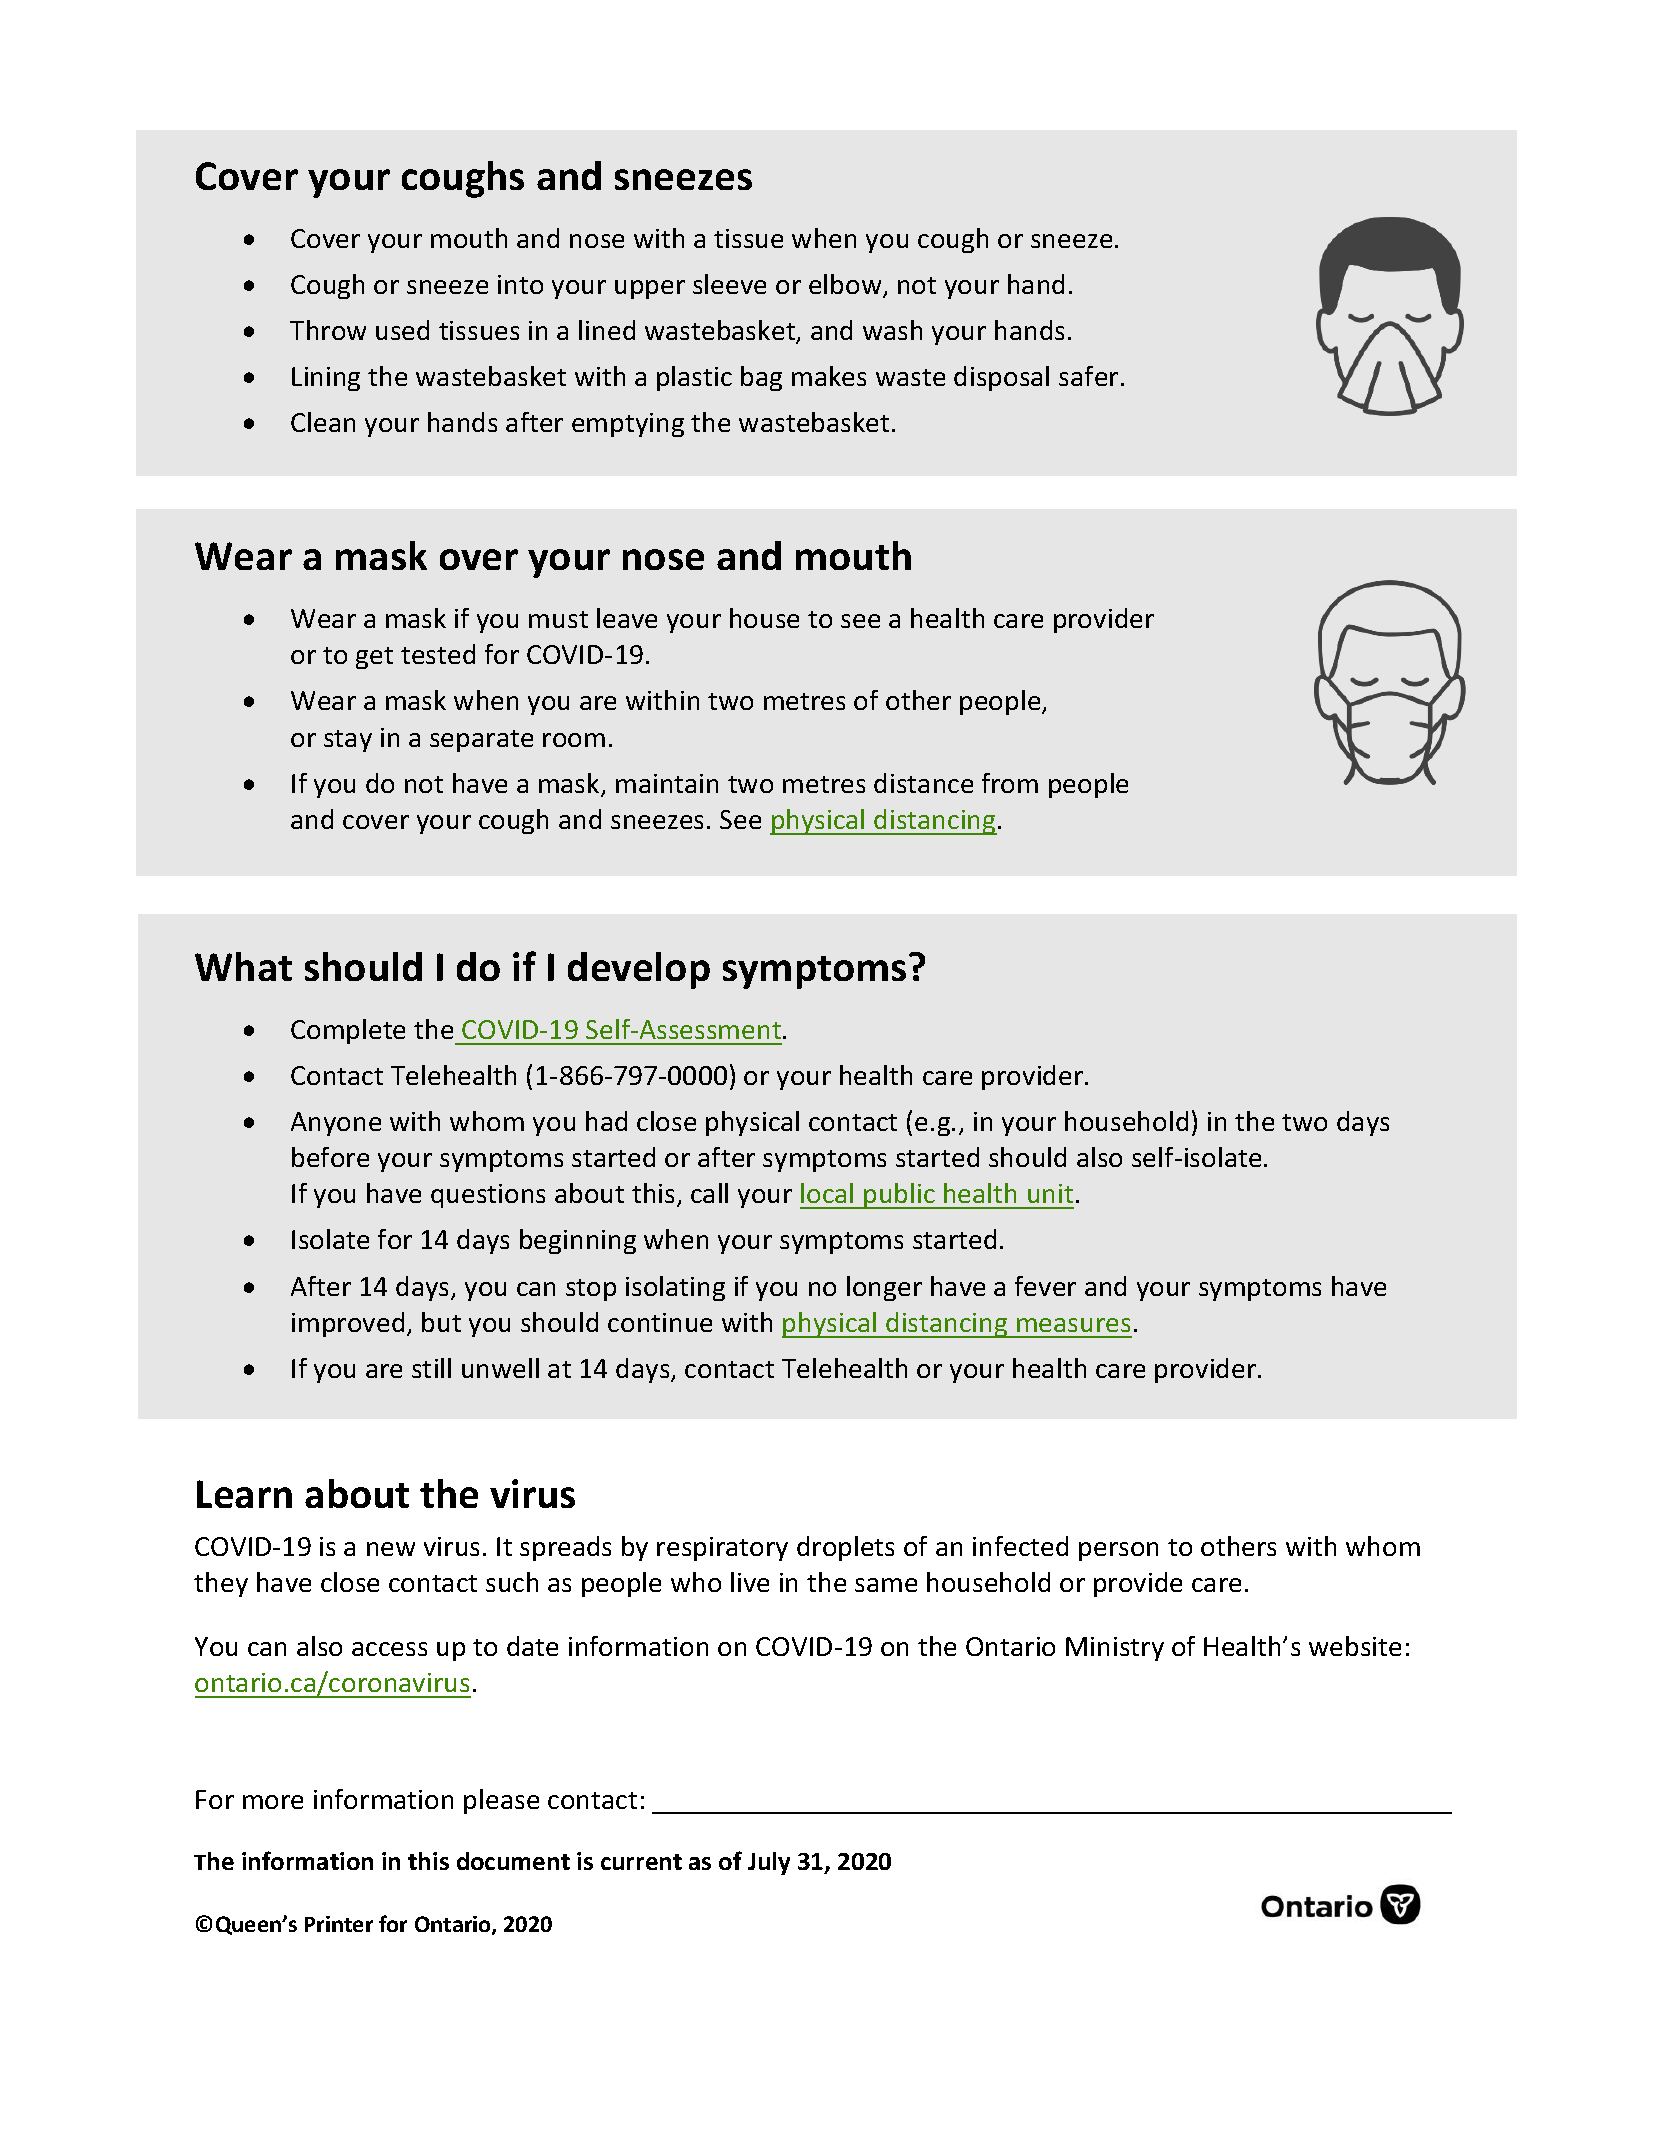  I want to click on maintain, so click(667, 783).
